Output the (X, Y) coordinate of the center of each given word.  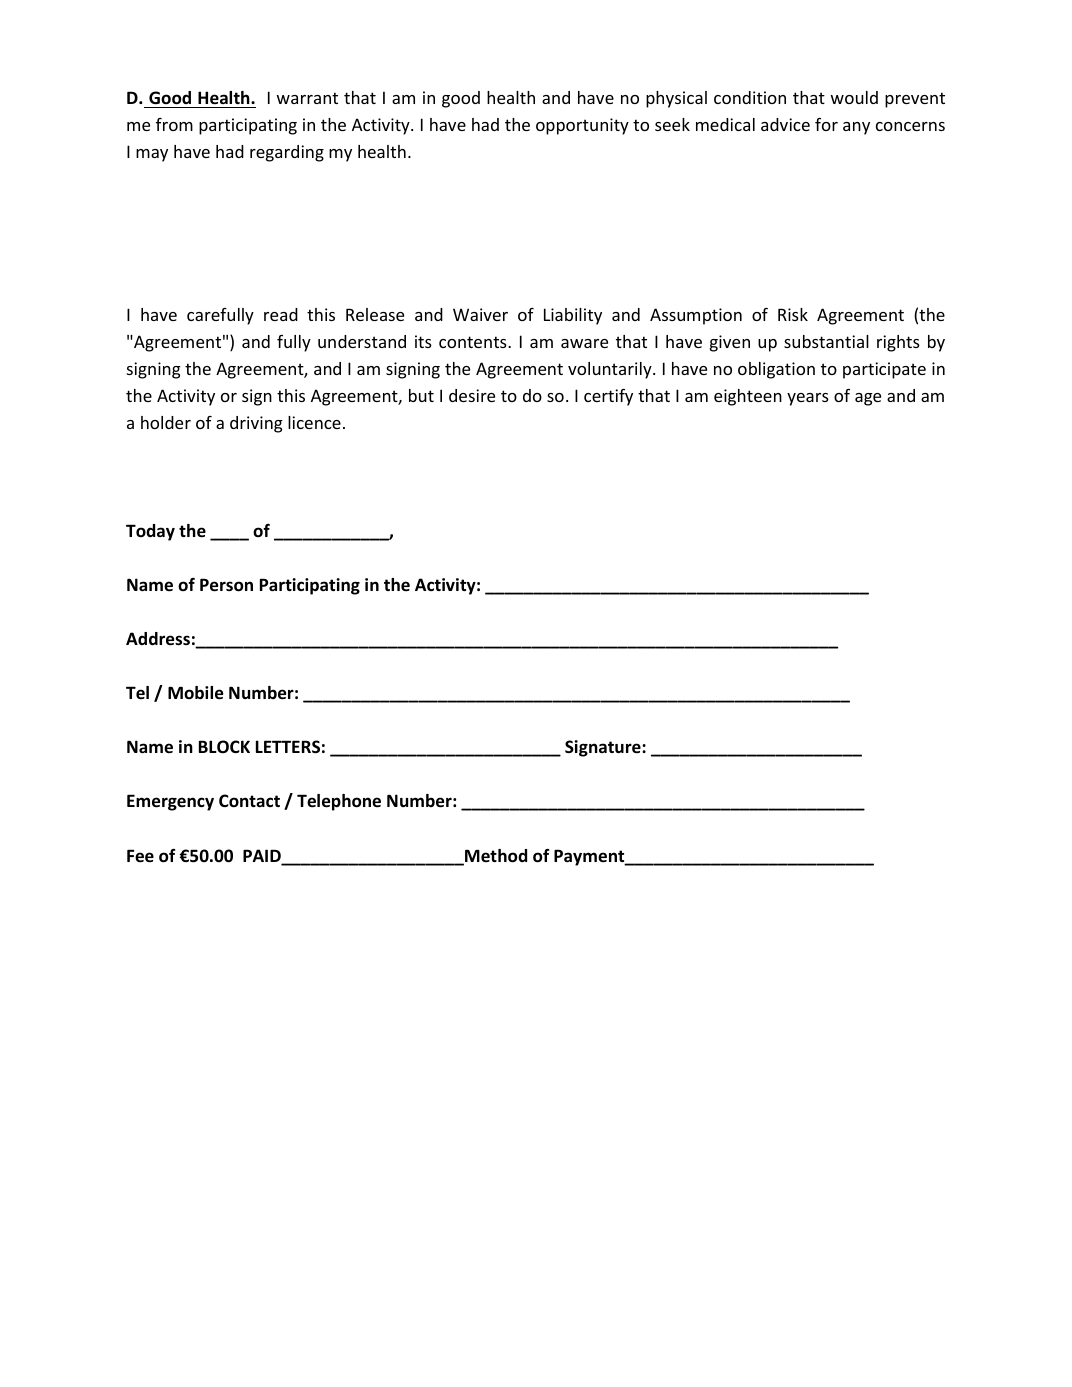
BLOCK (224, 746)
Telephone (339, 802)
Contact (249, 801)
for (826, 124)
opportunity (582, 126)
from (174, 124)
